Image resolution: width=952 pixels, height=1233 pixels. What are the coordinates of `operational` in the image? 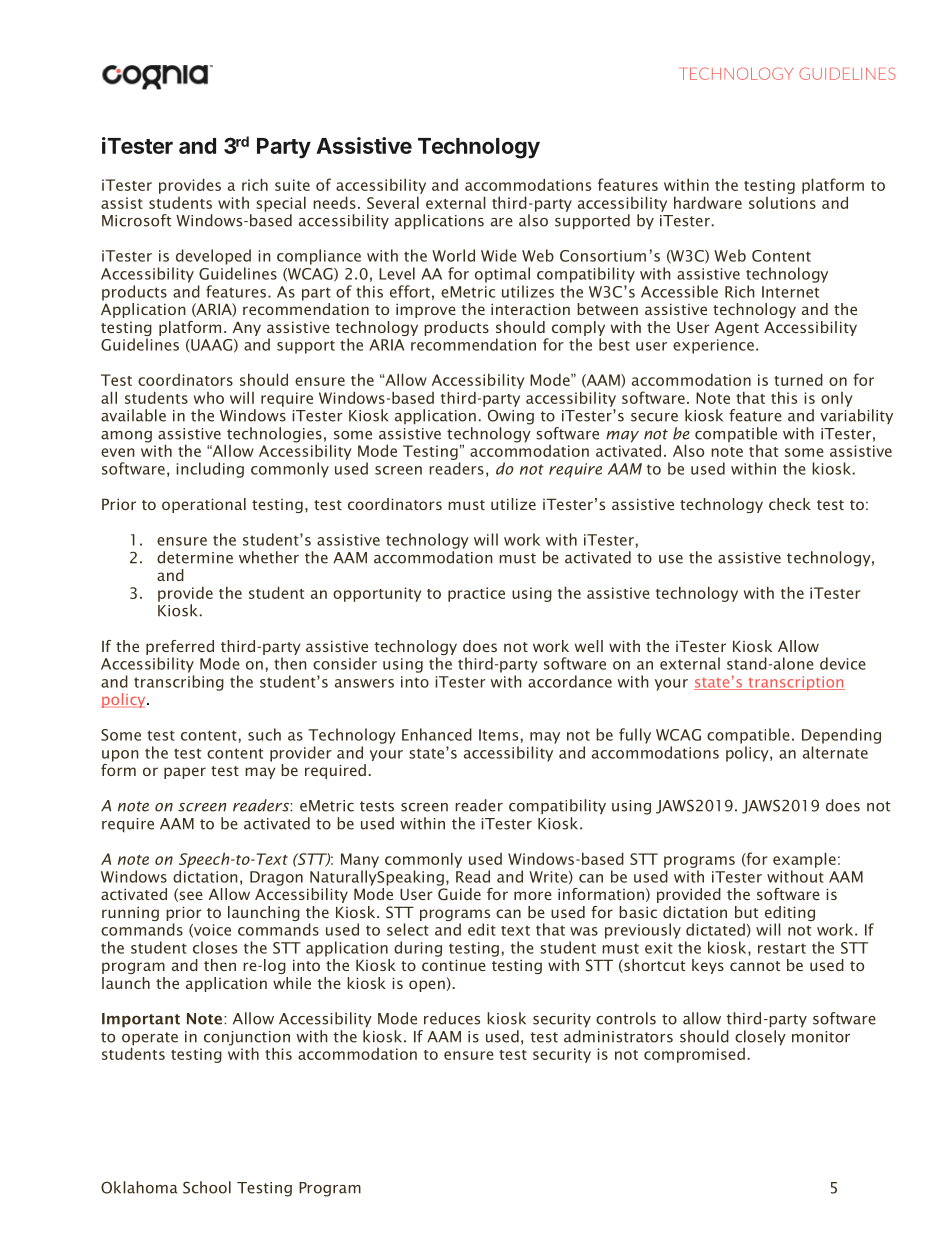 It's located at (204, 505).
